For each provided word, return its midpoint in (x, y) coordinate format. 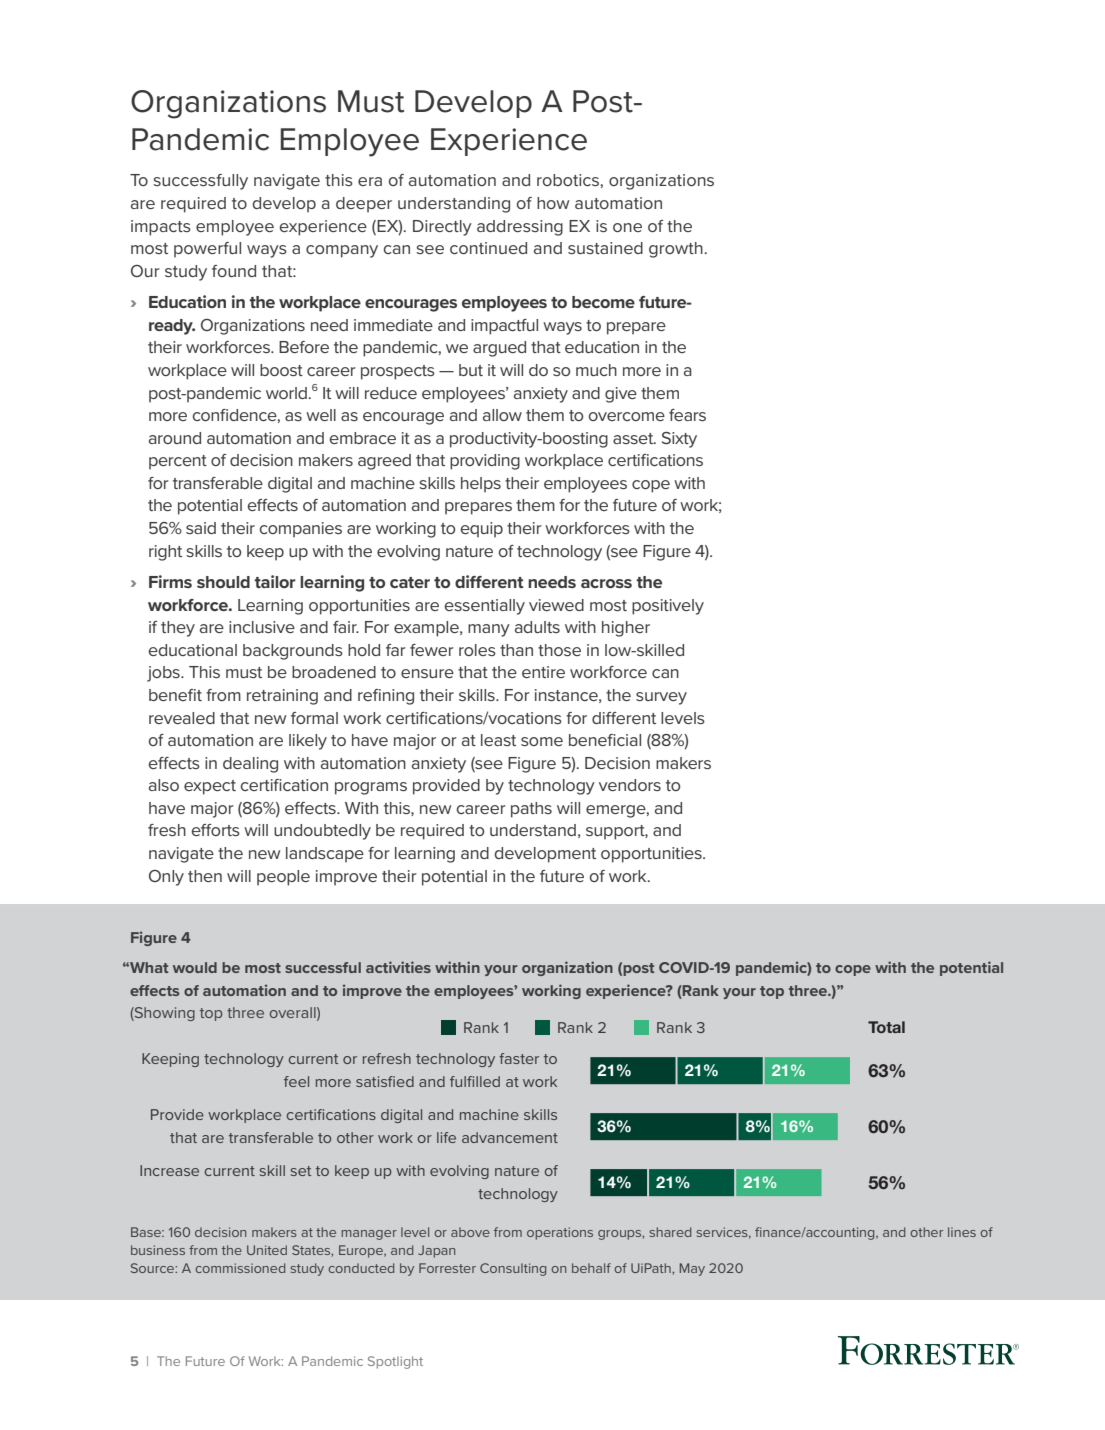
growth (677, 250)
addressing (520, 228)
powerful (207, 250)
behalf (591, 1268)
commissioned (240, 1268)
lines (962, 1232)
